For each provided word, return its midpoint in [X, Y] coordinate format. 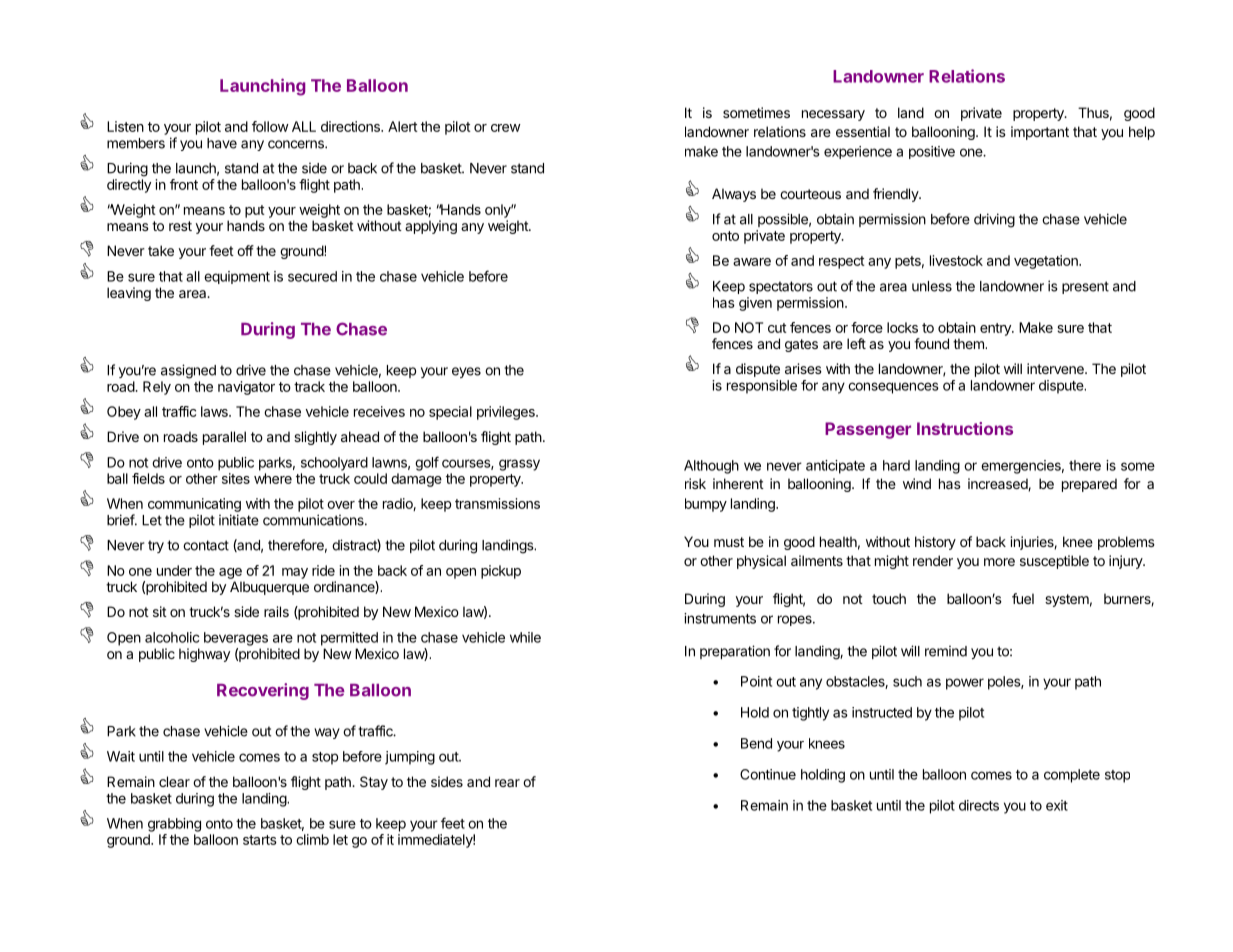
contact [206, 545]
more [999, 562]
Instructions [965, 428]
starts [260, 840]
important [1040, 133]
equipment [237, 277]
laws [215, 411]
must [729, 542]
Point [756, 681]
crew [506, 128]
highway [204, 655]
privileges [507, 413]
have [222, 143]
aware [752, 262]
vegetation [1047, 262]
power [965, 684]
